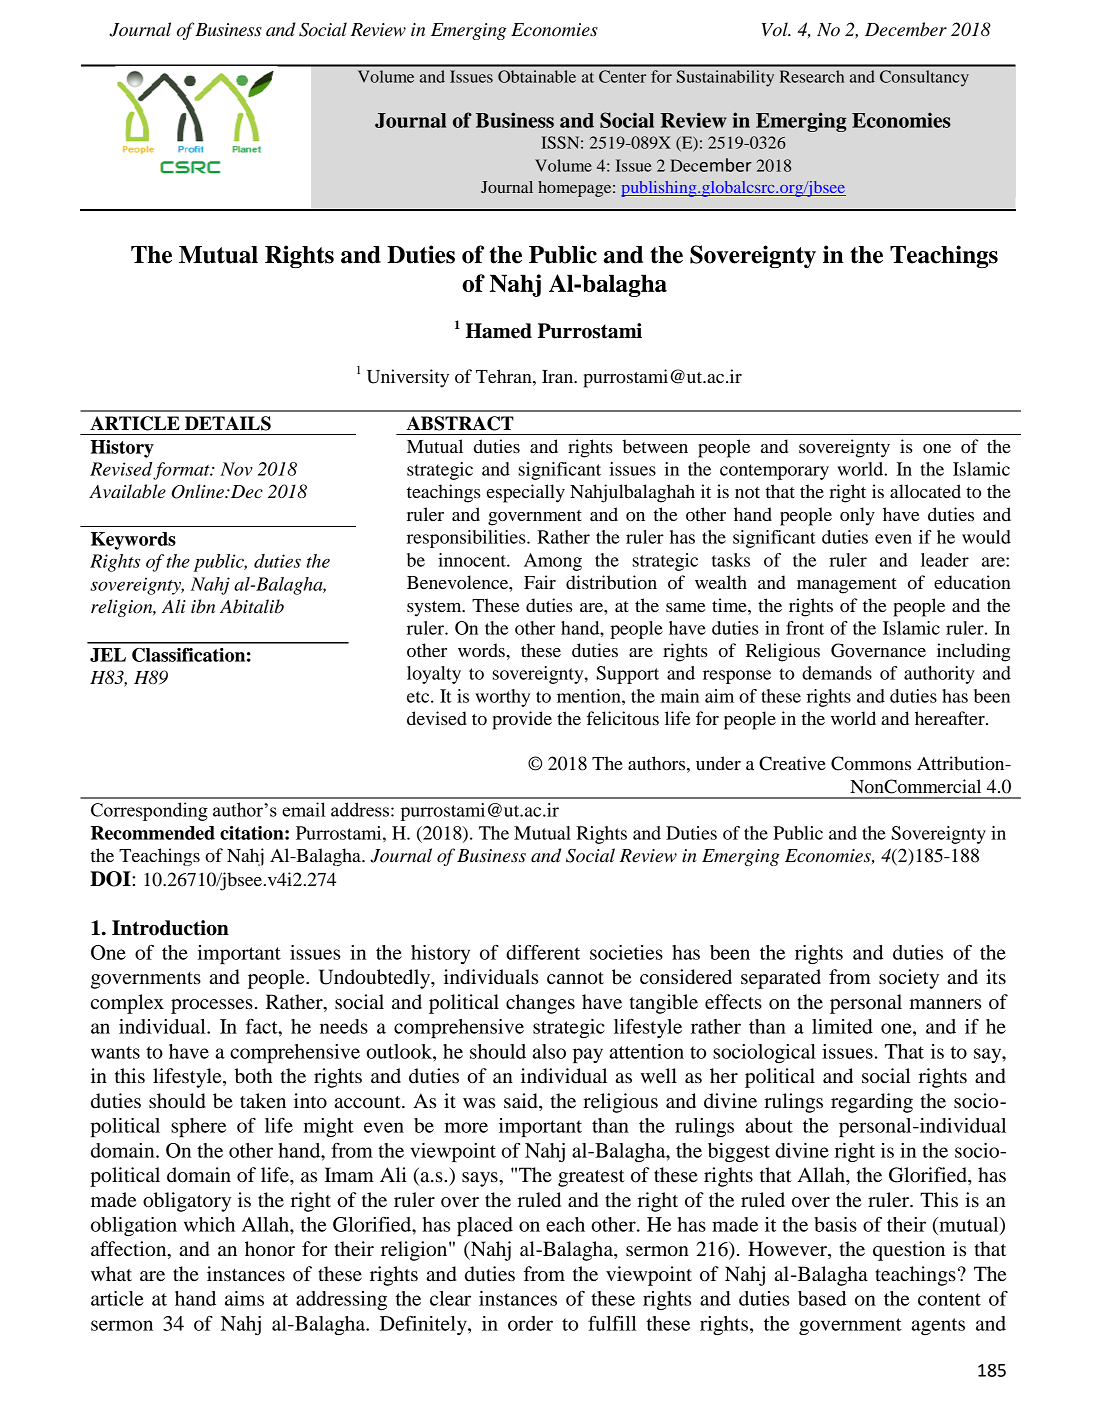  Describe the element at coordinates (909, 979) in the screenshot. I see `society` at that location.
